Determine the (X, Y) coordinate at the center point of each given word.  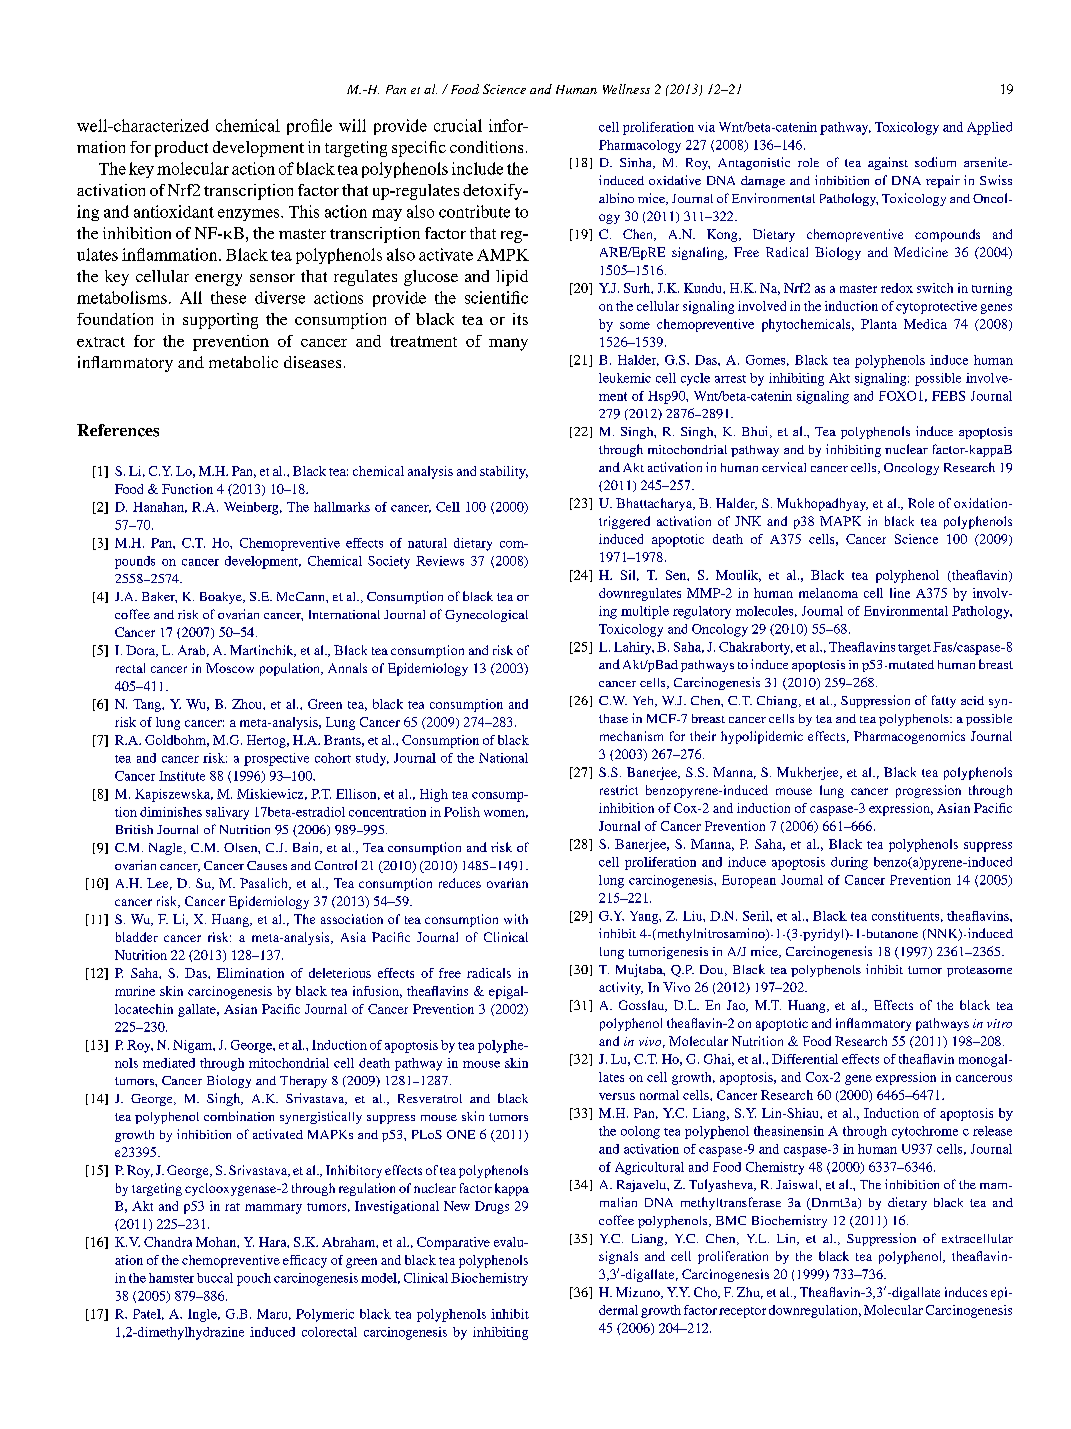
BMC (731, 1220)
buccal (215, 1278)
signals (618, 1257)
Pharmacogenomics (909, 737)
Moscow (230, 668)
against (888, 163)
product (181, 149)
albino (616, 198)
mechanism (631, 736)
